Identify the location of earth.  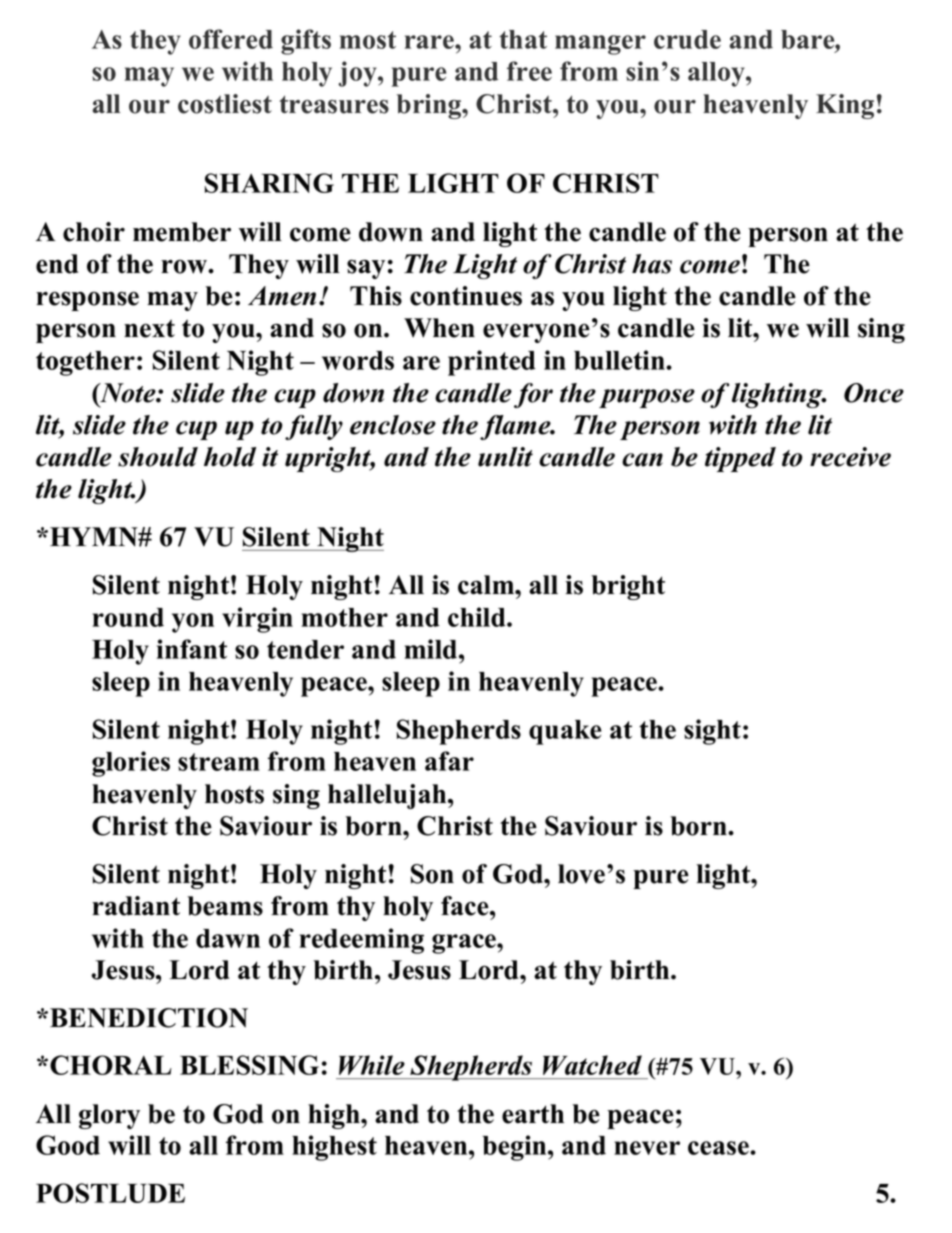
(533, 1114).
